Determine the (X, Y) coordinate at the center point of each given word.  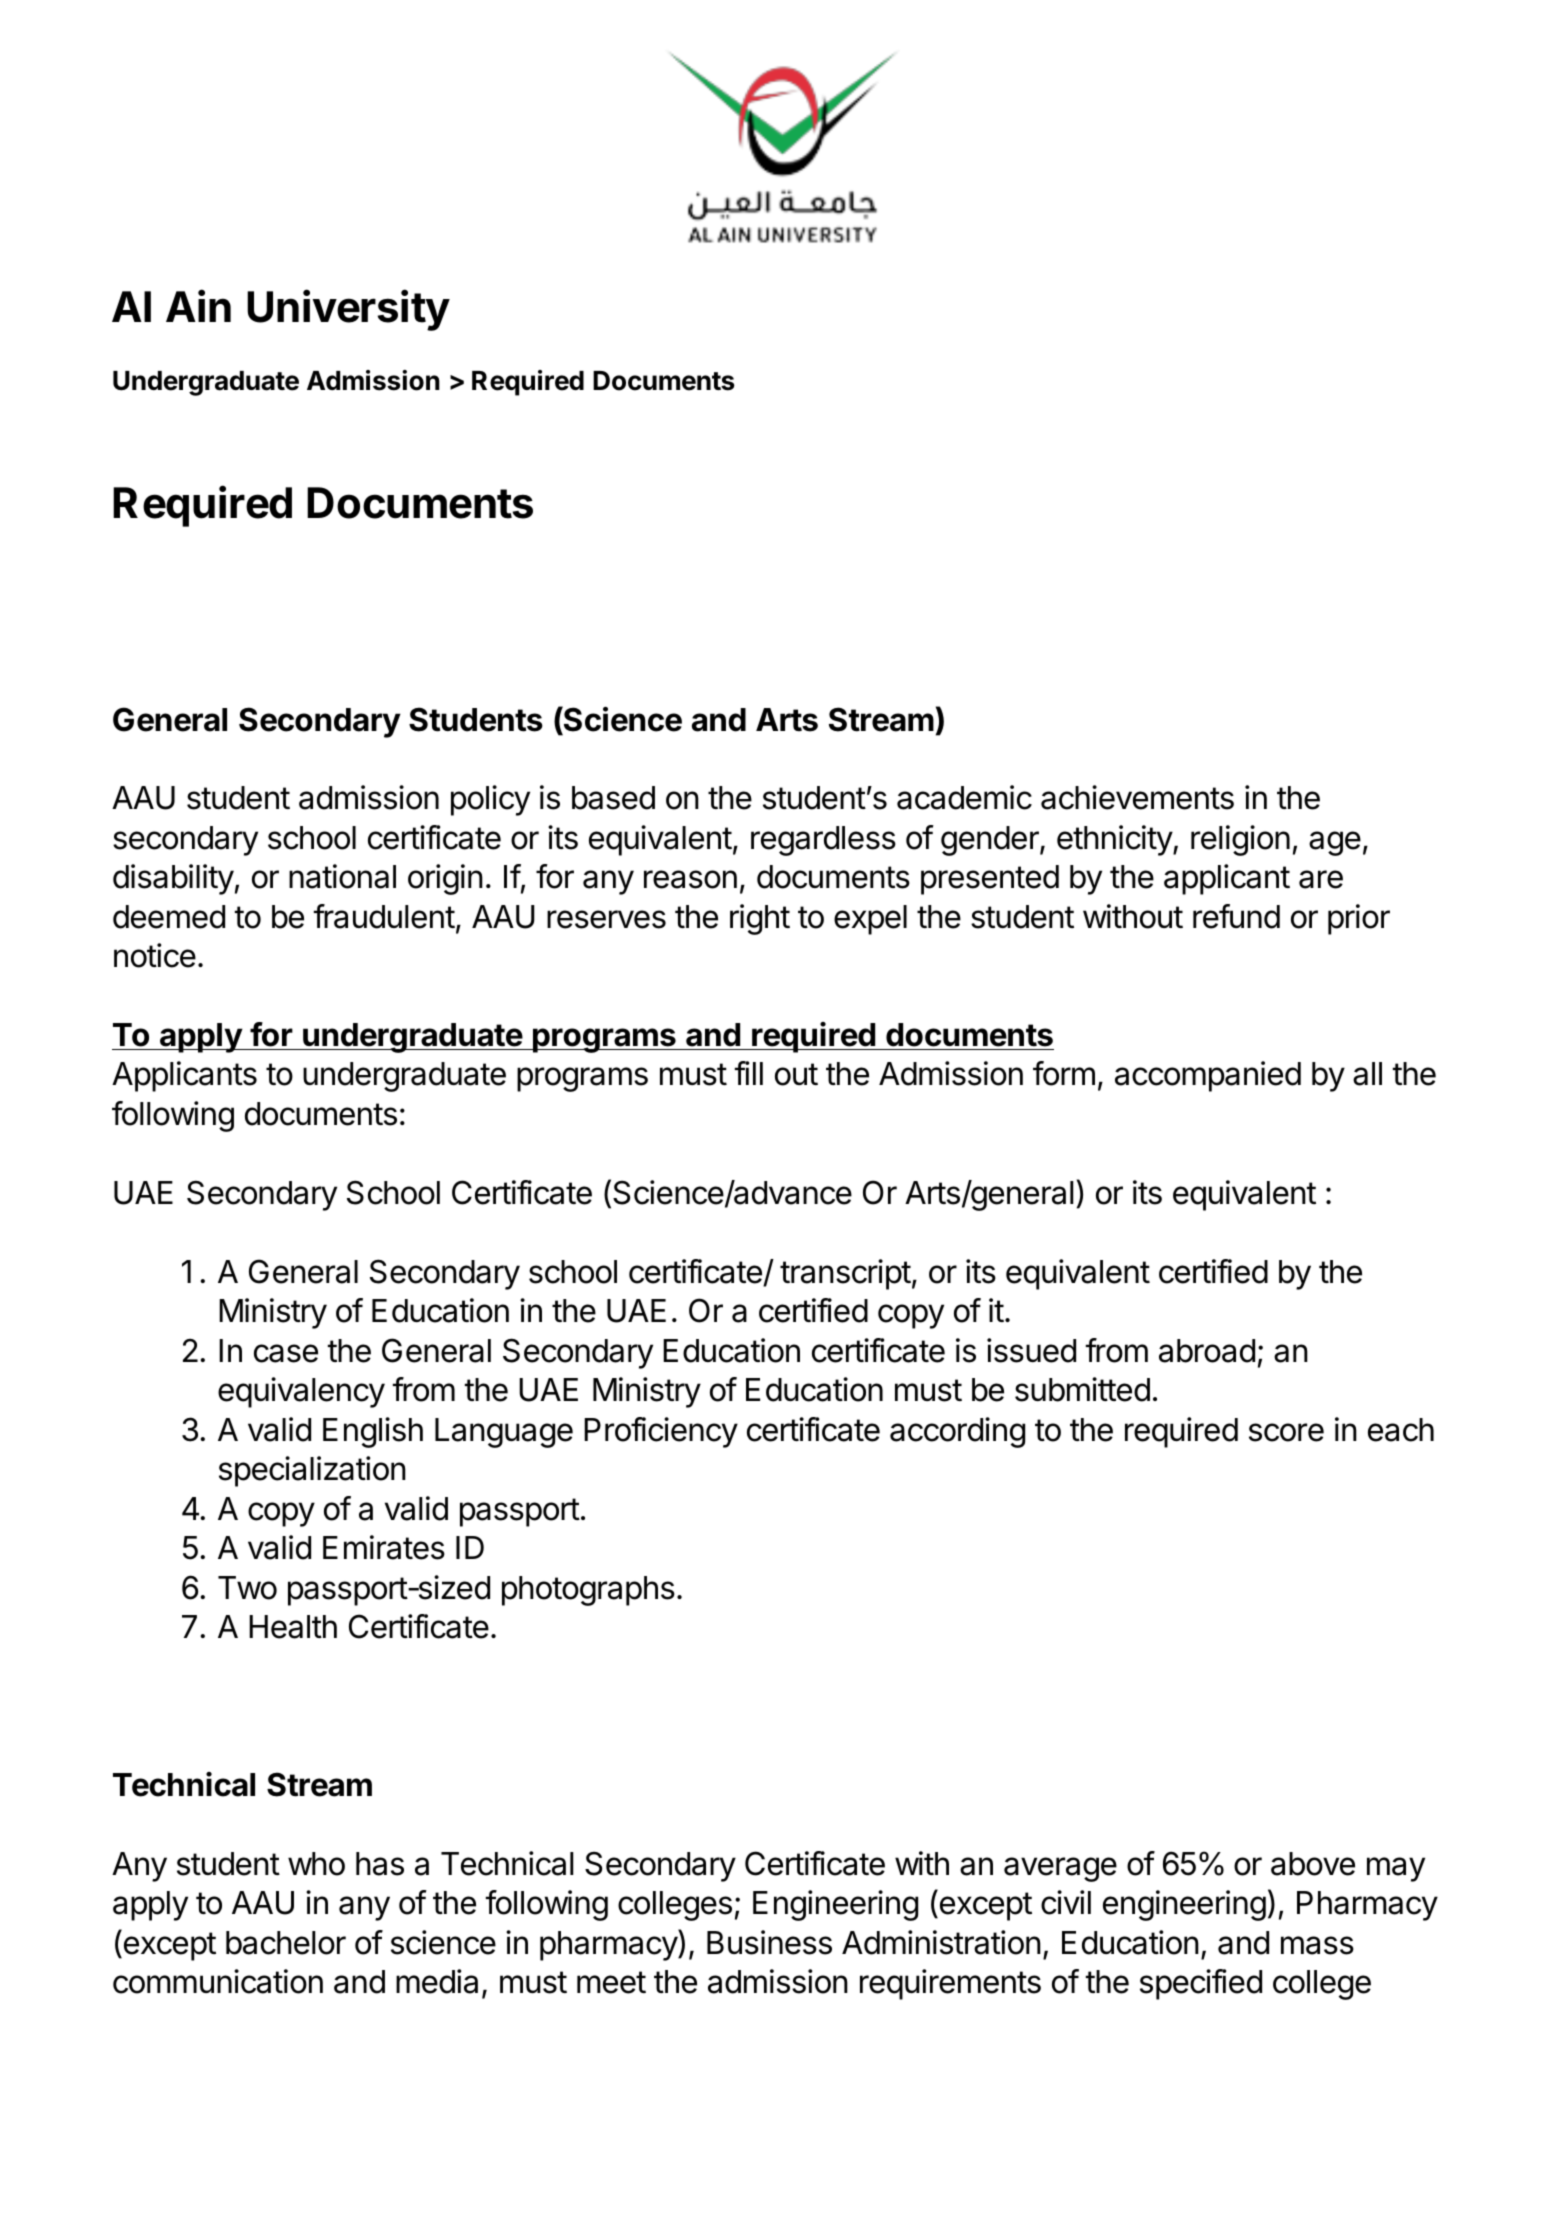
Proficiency (661, 1432)
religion (1240, 840)
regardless (823, 841)
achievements (1137, 797)
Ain (198, 305)
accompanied (1208, 1076)
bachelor (286, 1943)
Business (769, 1942)
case (286, 1353)
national (342, 876)
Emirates (384, 1547)
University (348, 310)
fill (749, 1073)
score (1286, 1432)
